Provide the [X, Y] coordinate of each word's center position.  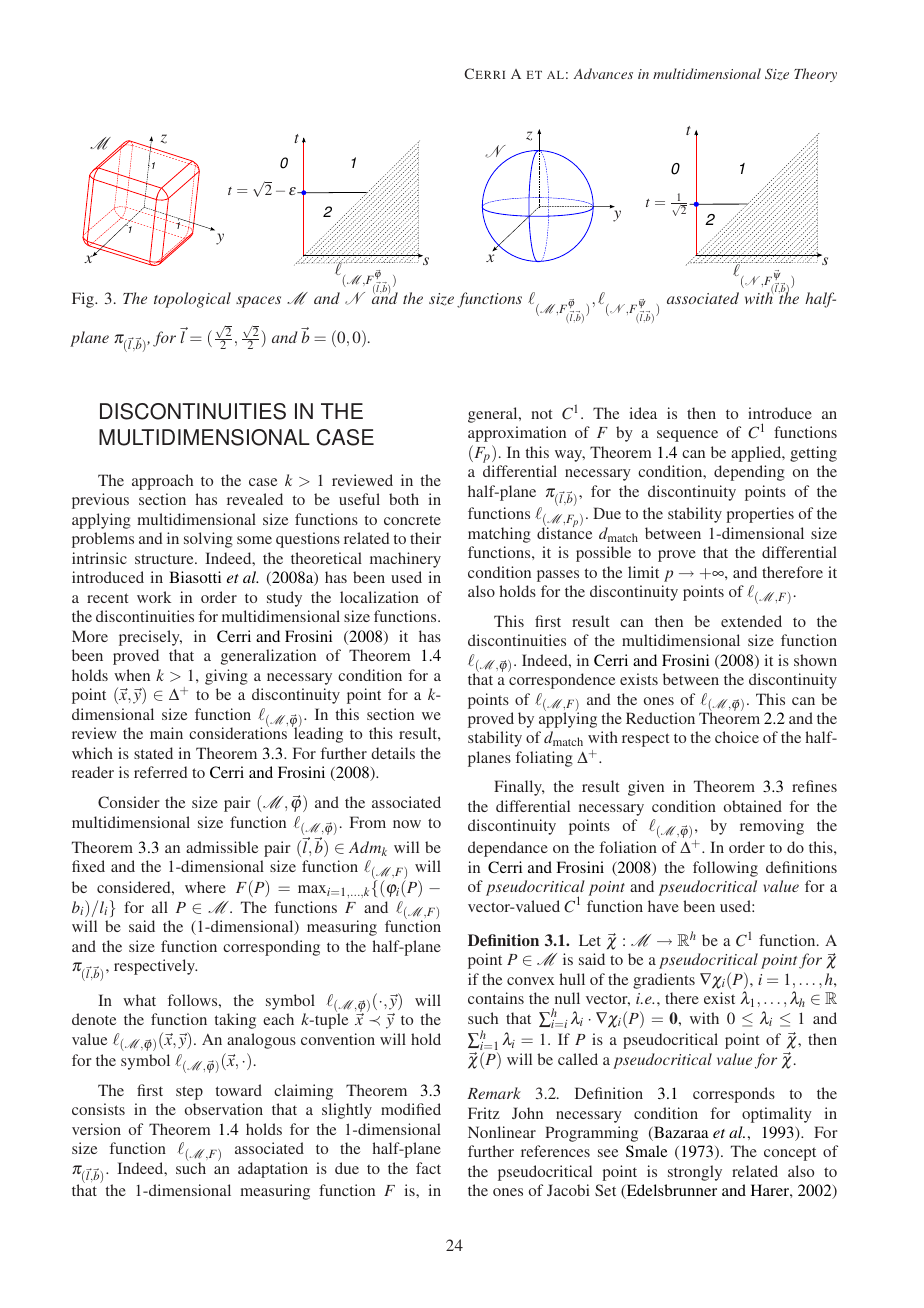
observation [224, 1109]
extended [751, 621]
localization [379, 597]
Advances [603, 73]
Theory [815, 75]
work [154, 597]
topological [192, 300]
